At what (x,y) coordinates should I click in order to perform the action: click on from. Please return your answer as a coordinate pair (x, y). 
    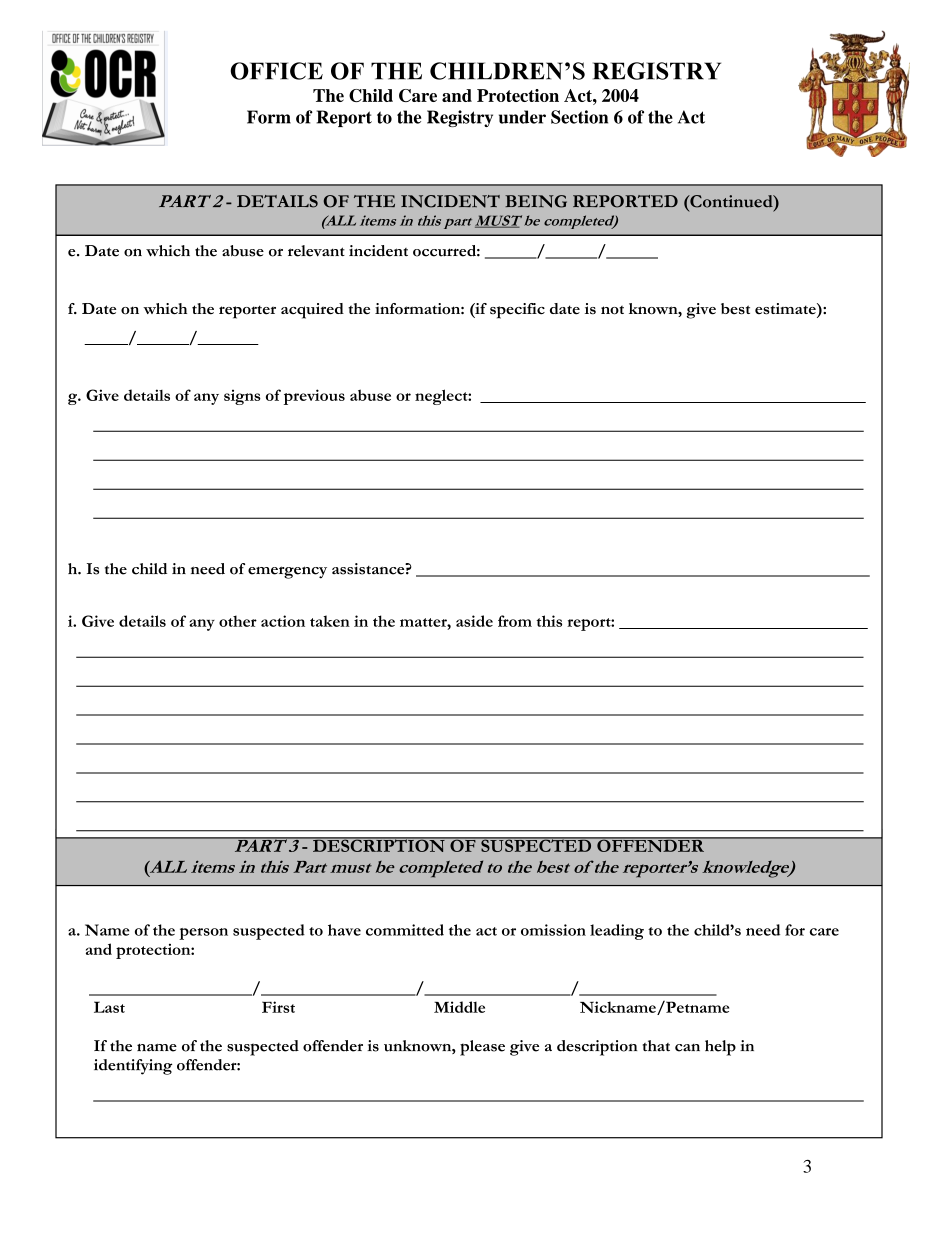
    Looking at the image, I should click on (515, 621).
